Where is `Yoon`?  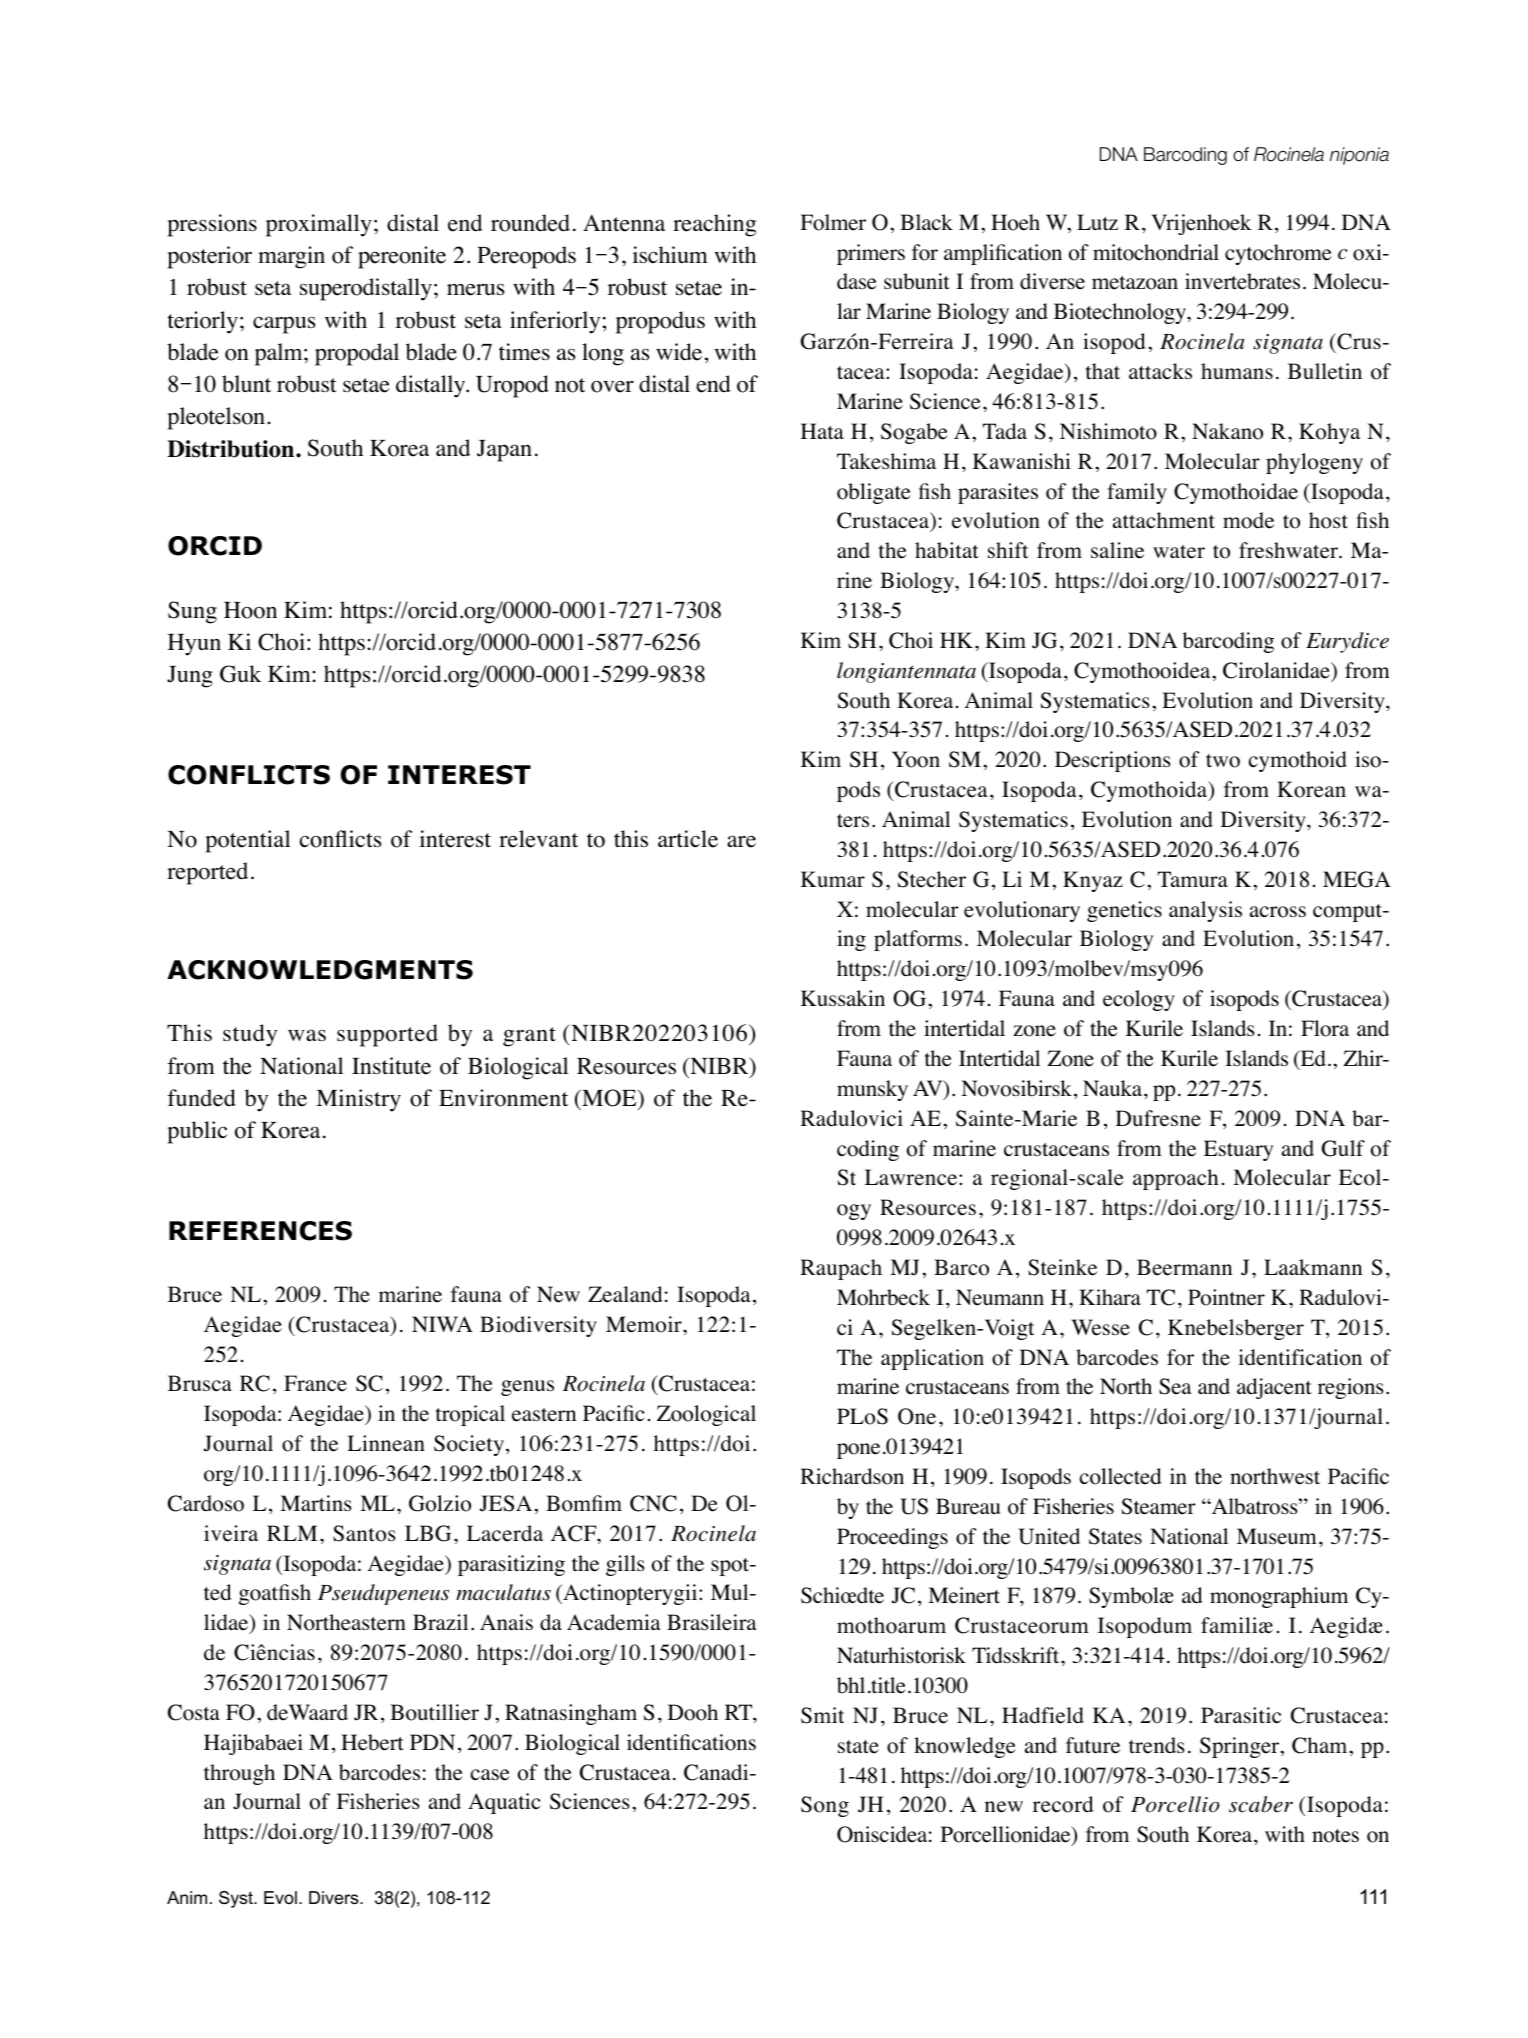 Yoon is located at coordinates (916, 759).
